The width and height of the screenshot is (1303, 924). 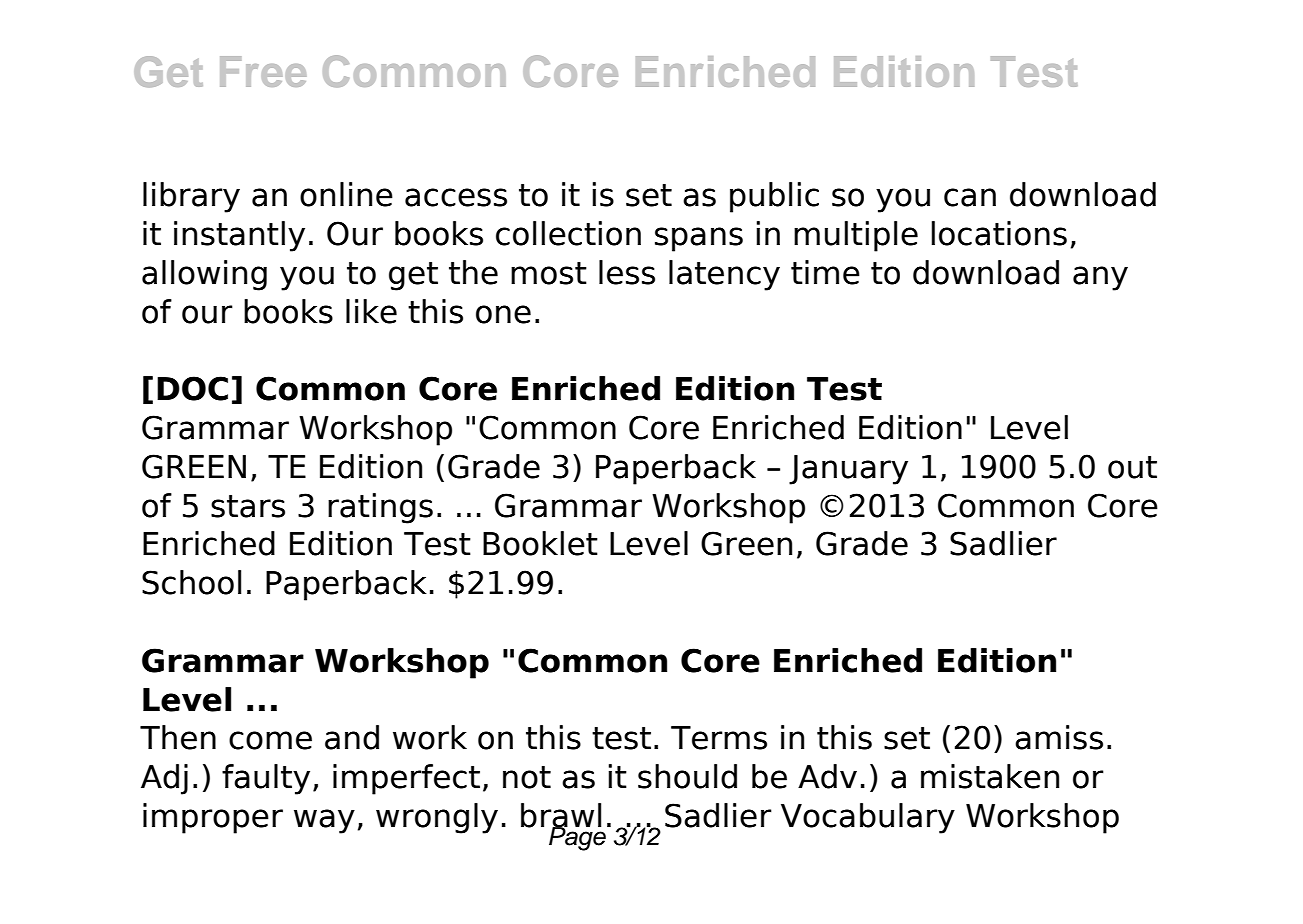 What do you see at coordinates (1132, 467) in the screenshot?
I see `out` at bounding box center [1132, 467].
